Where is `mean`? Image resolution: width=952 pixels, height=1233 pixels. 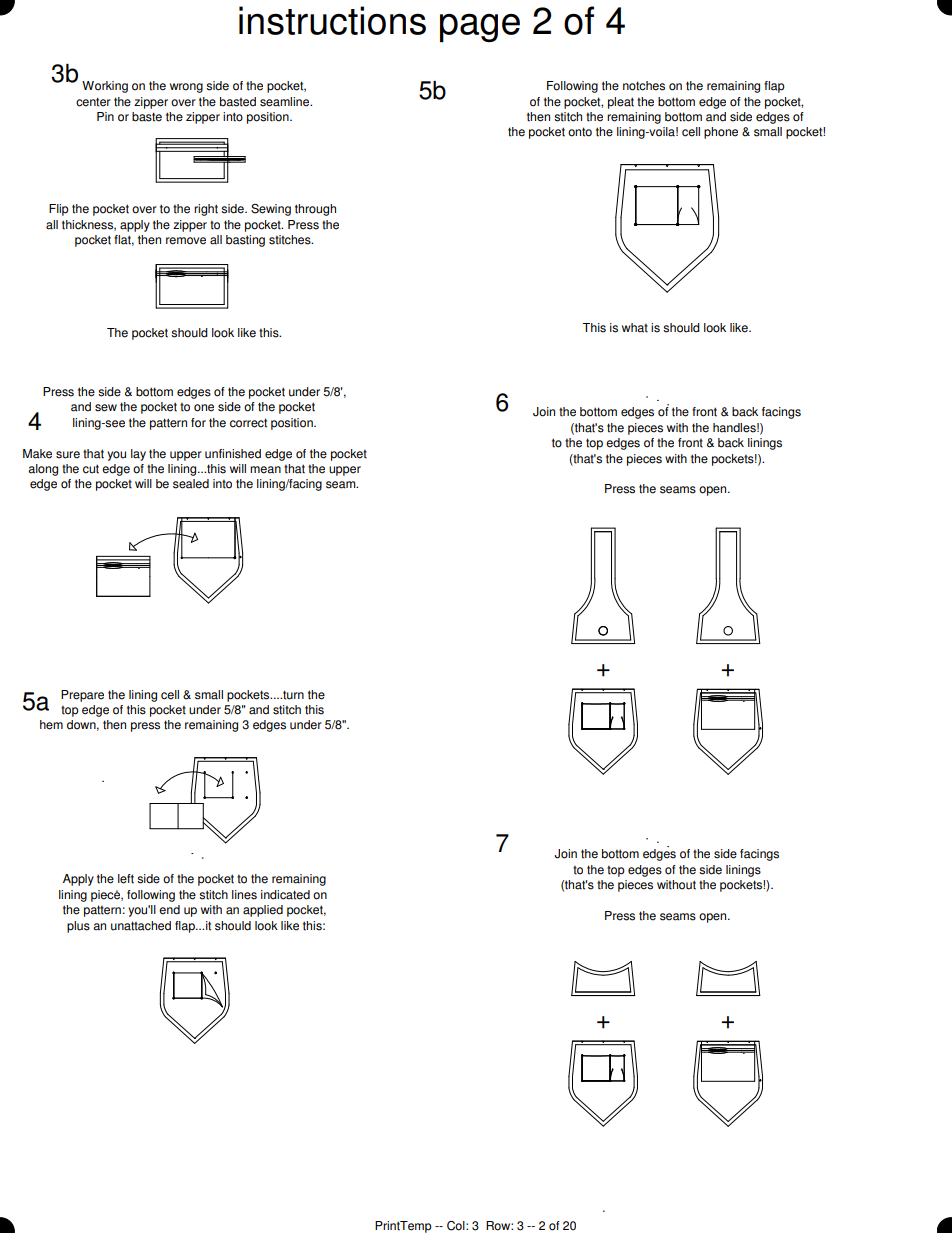
mean is located at coordinates (265, 470).
